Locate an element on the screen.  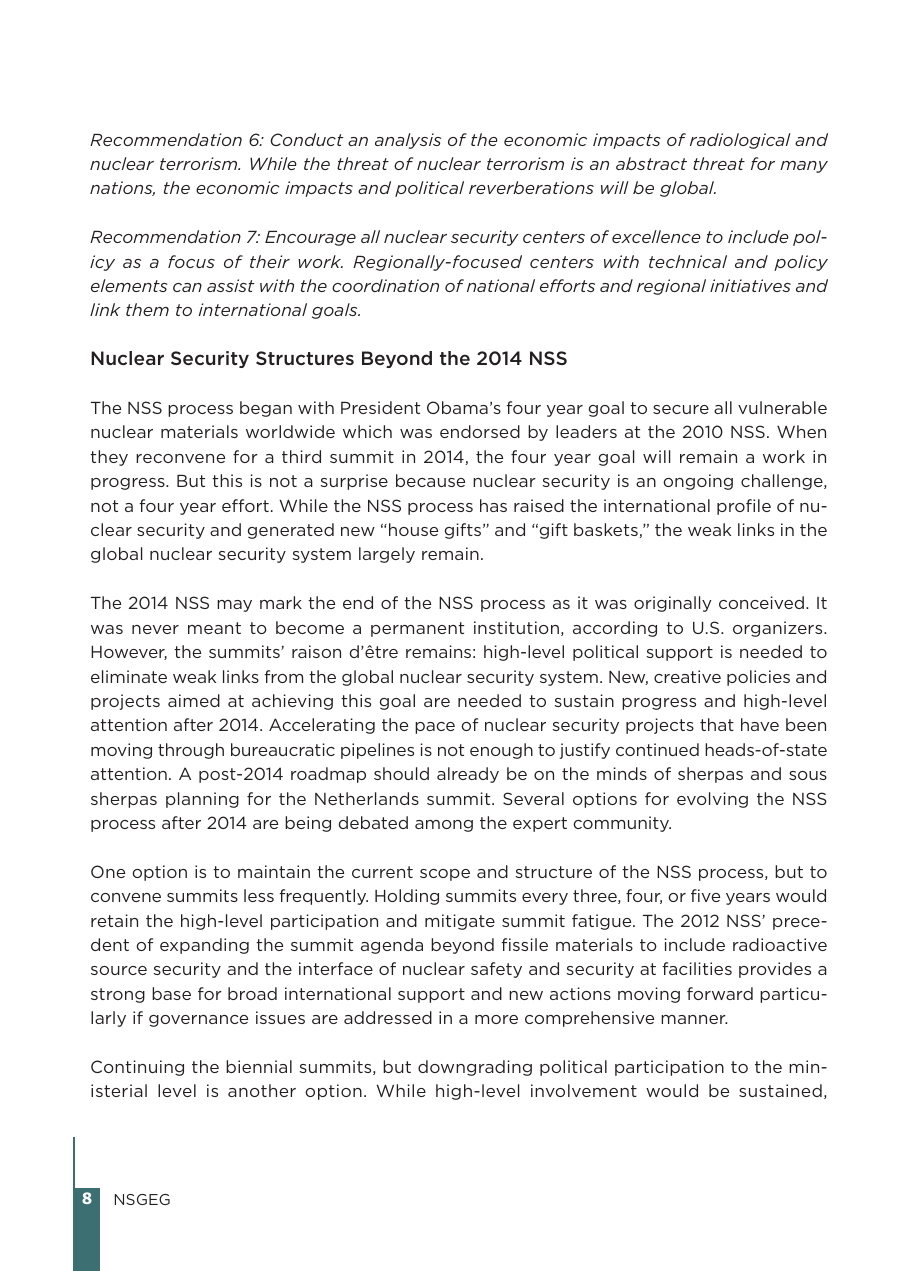
through is located at coordinates (191, 751).
